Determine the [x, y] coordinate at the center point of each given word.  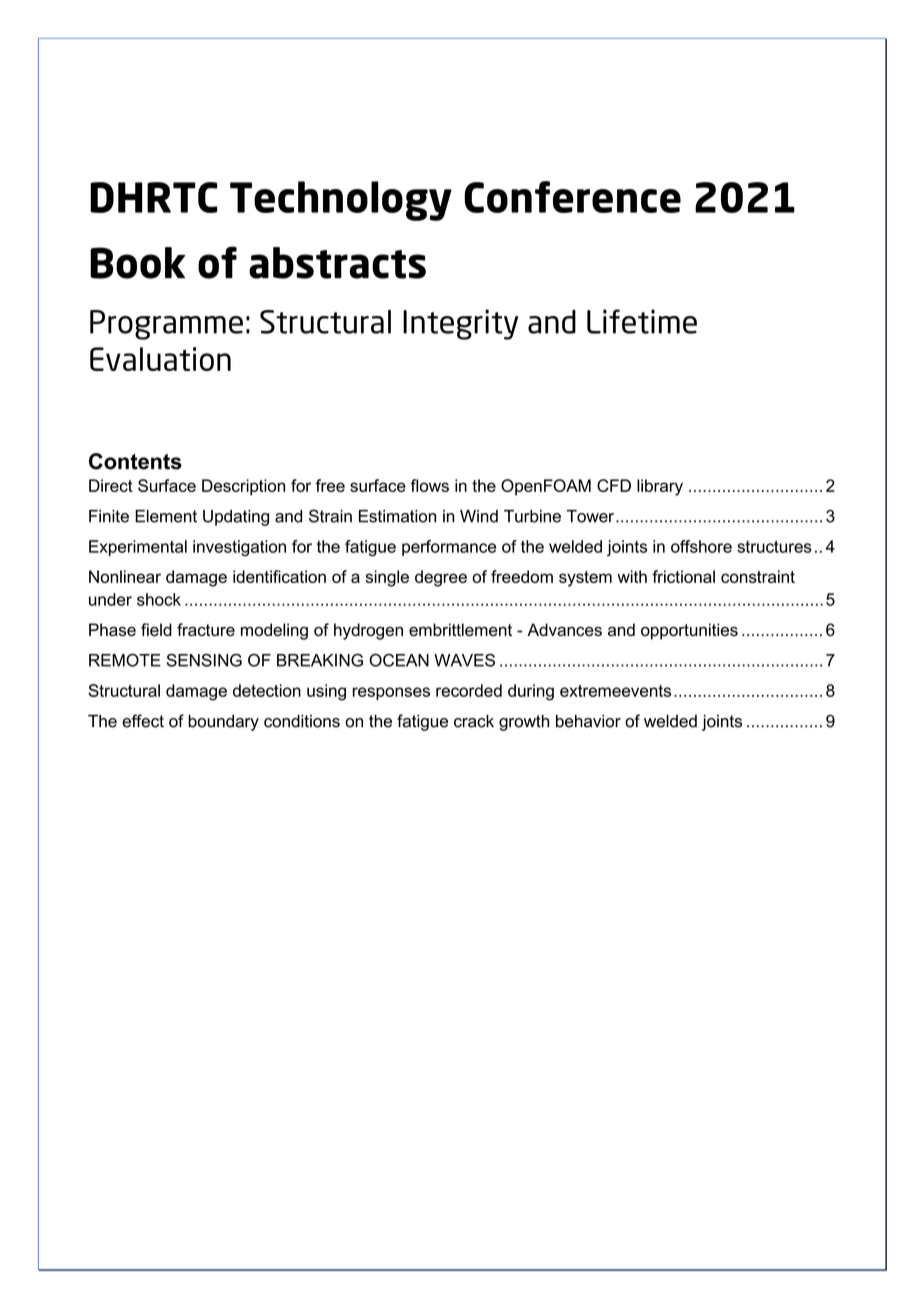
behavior [588, 721]
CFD [614, 485]
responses [391, 693]
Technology [341, 201]
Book [137, 263]
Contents [135, 461]
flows [430, 485]
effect [143, 721]
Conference [572, 197]
